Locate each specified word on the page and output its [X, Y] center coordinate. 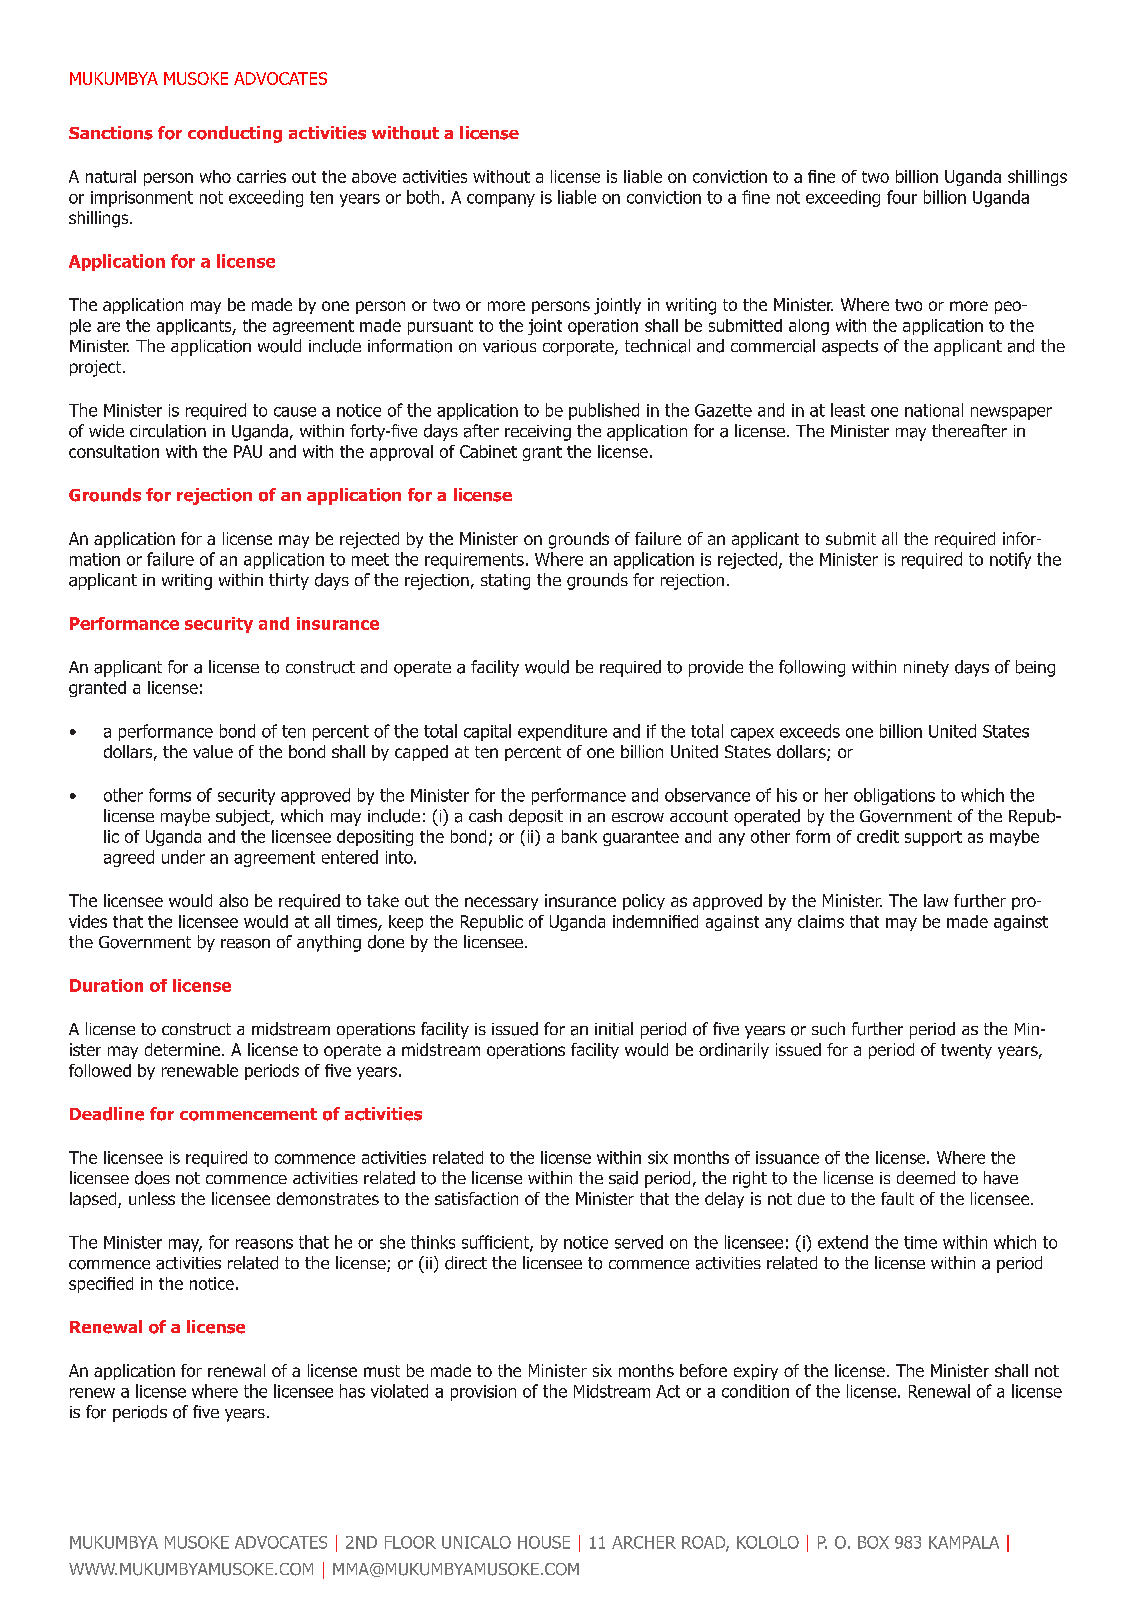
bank [579, 836]
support [933, 838]
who [215, 176]
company [501, 200]
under [183, 857]
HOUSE [544, 1542]
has [352, 1391]
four [902, 197]
